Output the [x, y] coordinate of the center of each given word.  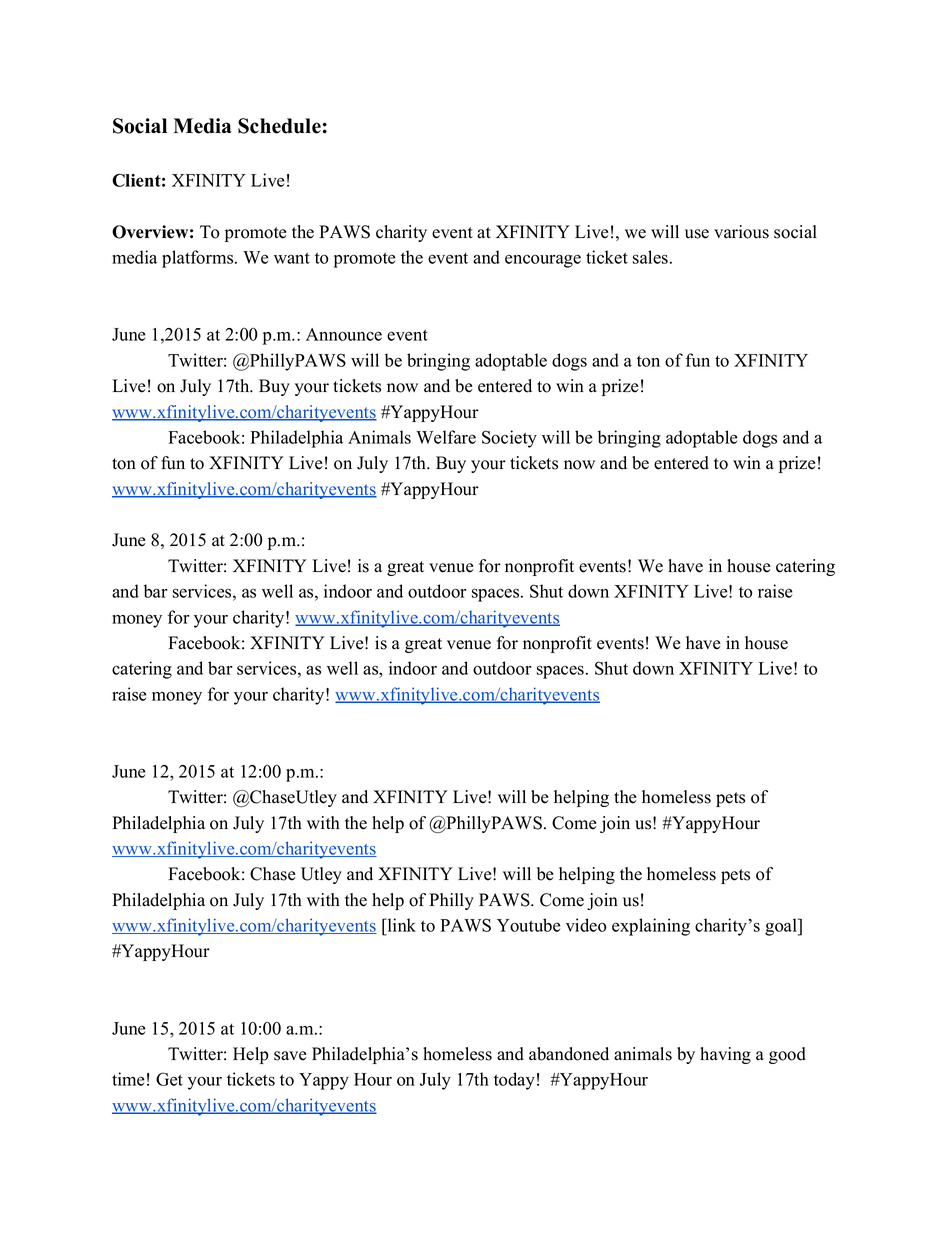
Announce [344, 334]
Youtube [529, 925]
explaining [651, 927]
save [290, 1056]
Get [169, 1079]
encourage [543, 261]
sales [650, 257]
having [725, 1055]
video [586, 925]
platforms [199, 259]
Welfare [446, 437]
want [292, 258]
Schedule [279, 126]
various [741, 232]
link [400, 925]
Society [509, 439]
